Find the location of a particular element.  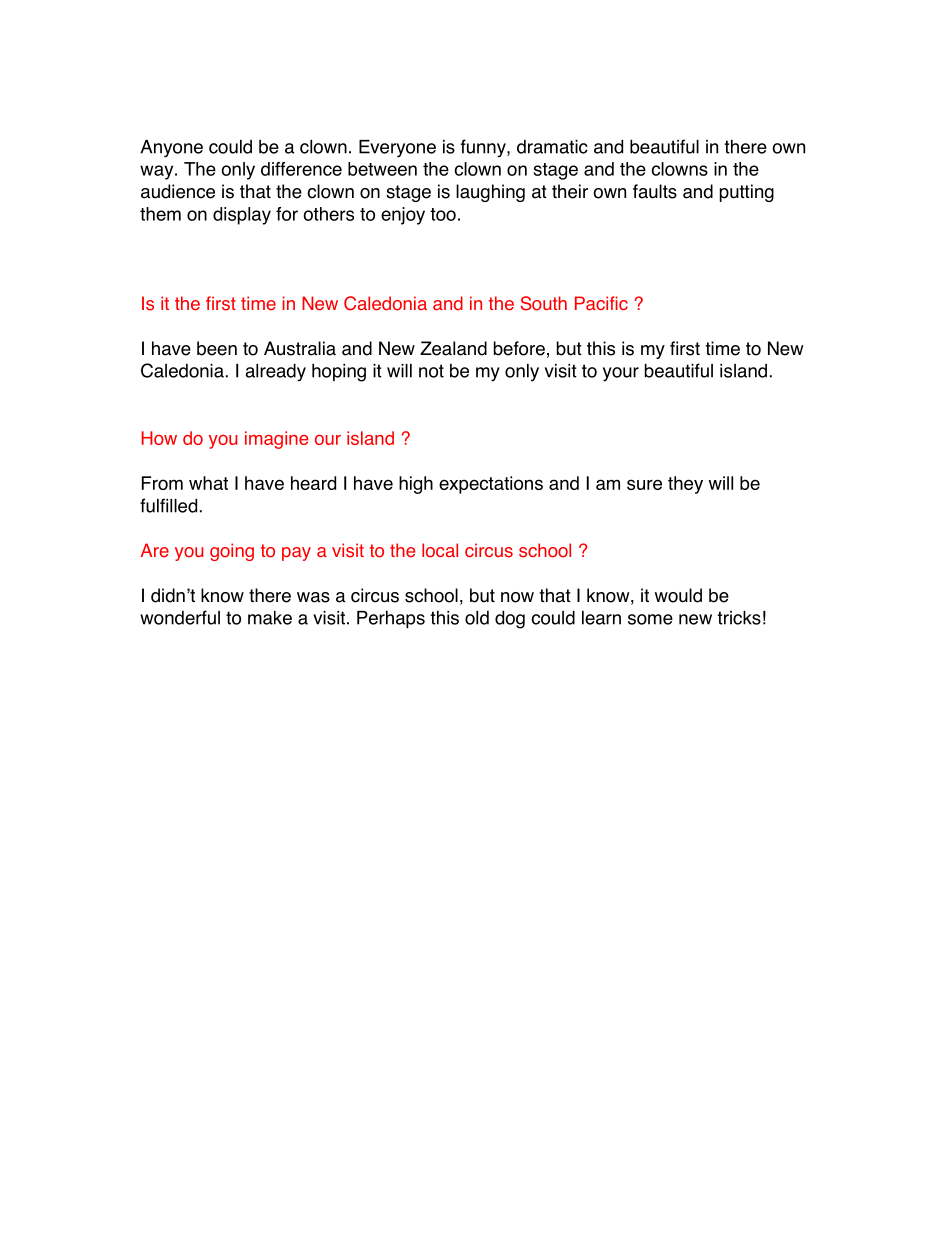

faults is located at coordinates (655, 191).
